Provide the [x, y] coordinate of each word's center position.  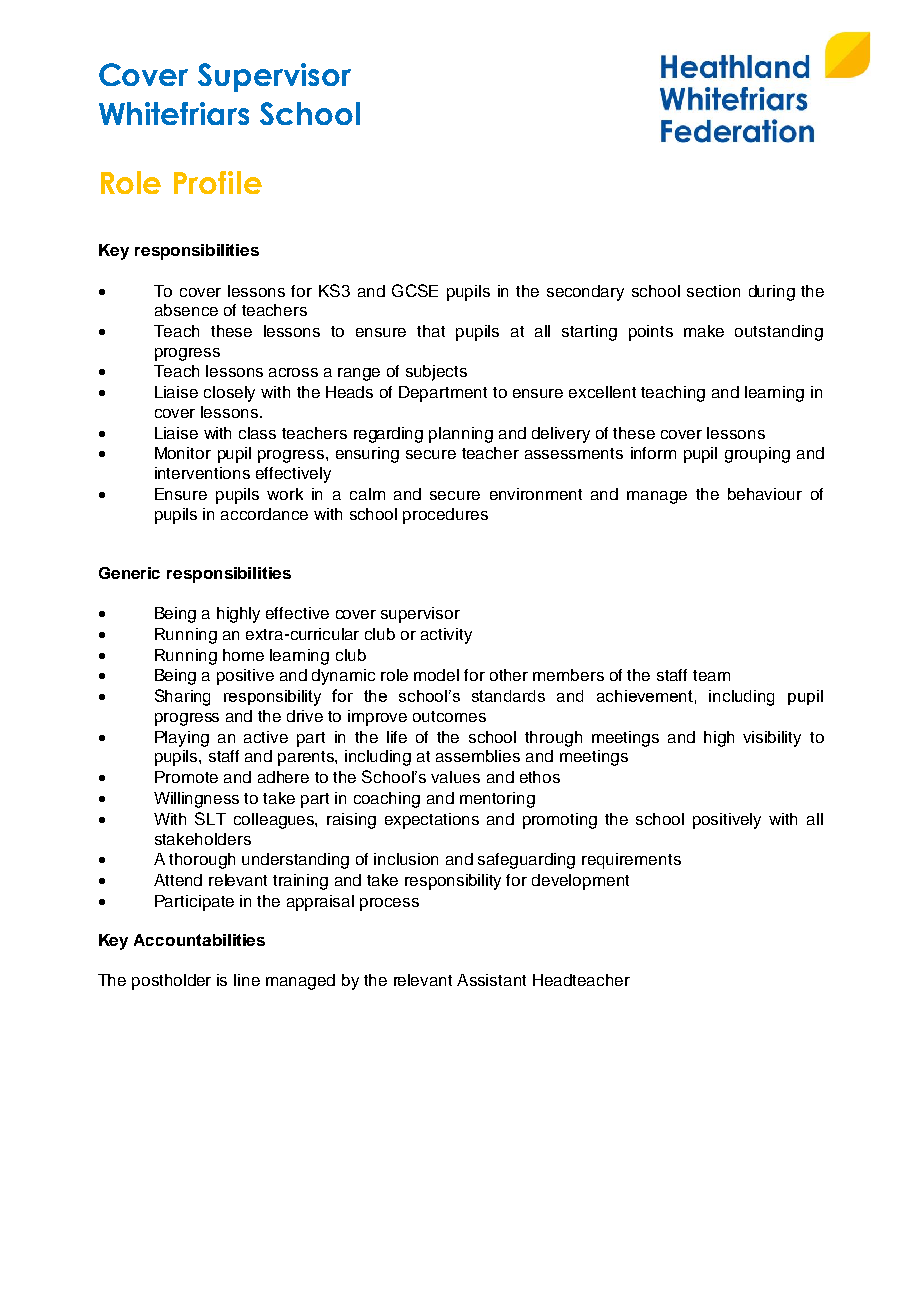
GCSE [415, 290]
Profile [218, 182]
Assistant [491, 980]
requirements [631, 861]
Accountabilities [199, 940]
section [713, 291]
